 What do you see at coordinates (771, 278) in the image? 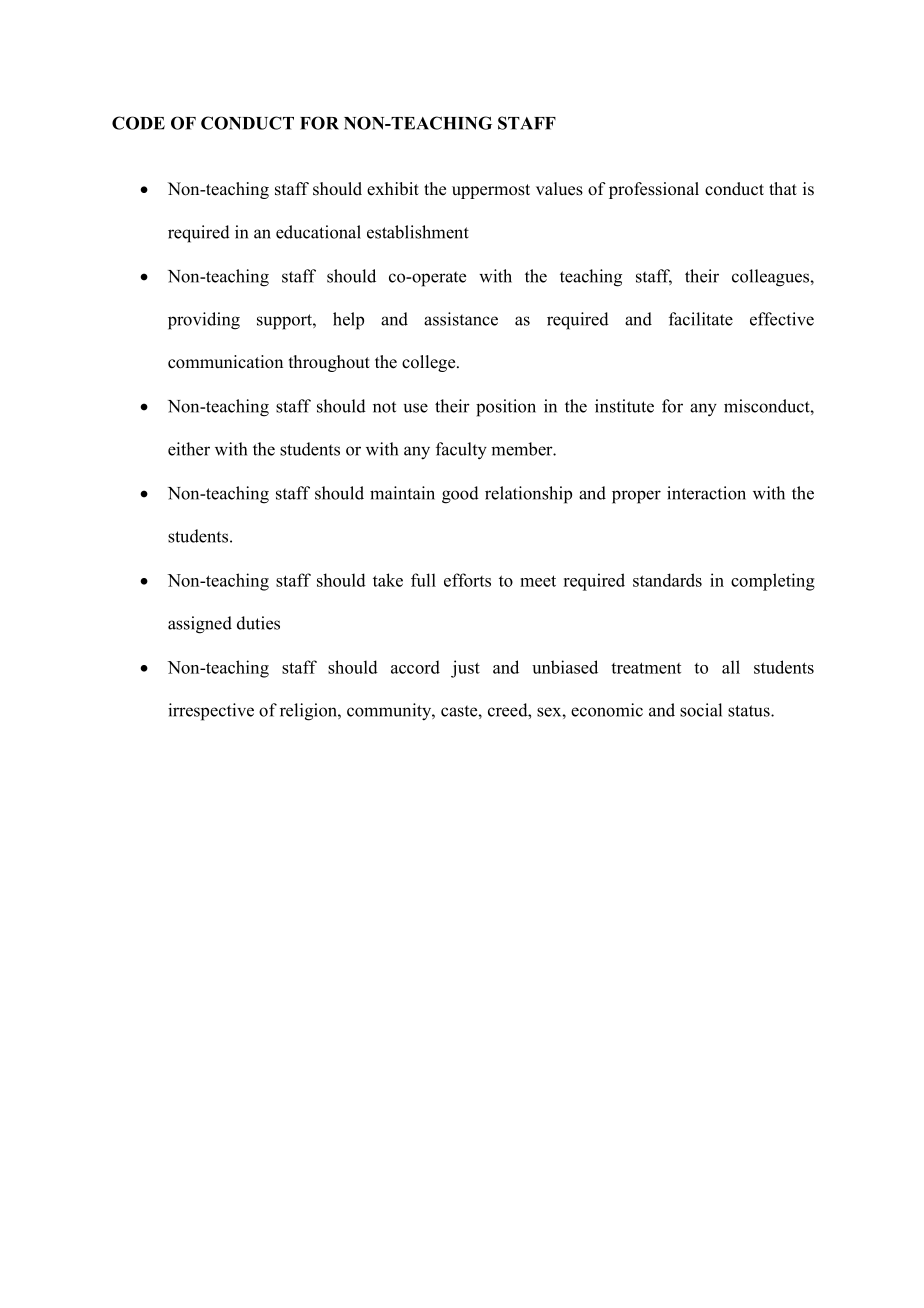
I see `colleagues` at bounding box center [771, 278].
